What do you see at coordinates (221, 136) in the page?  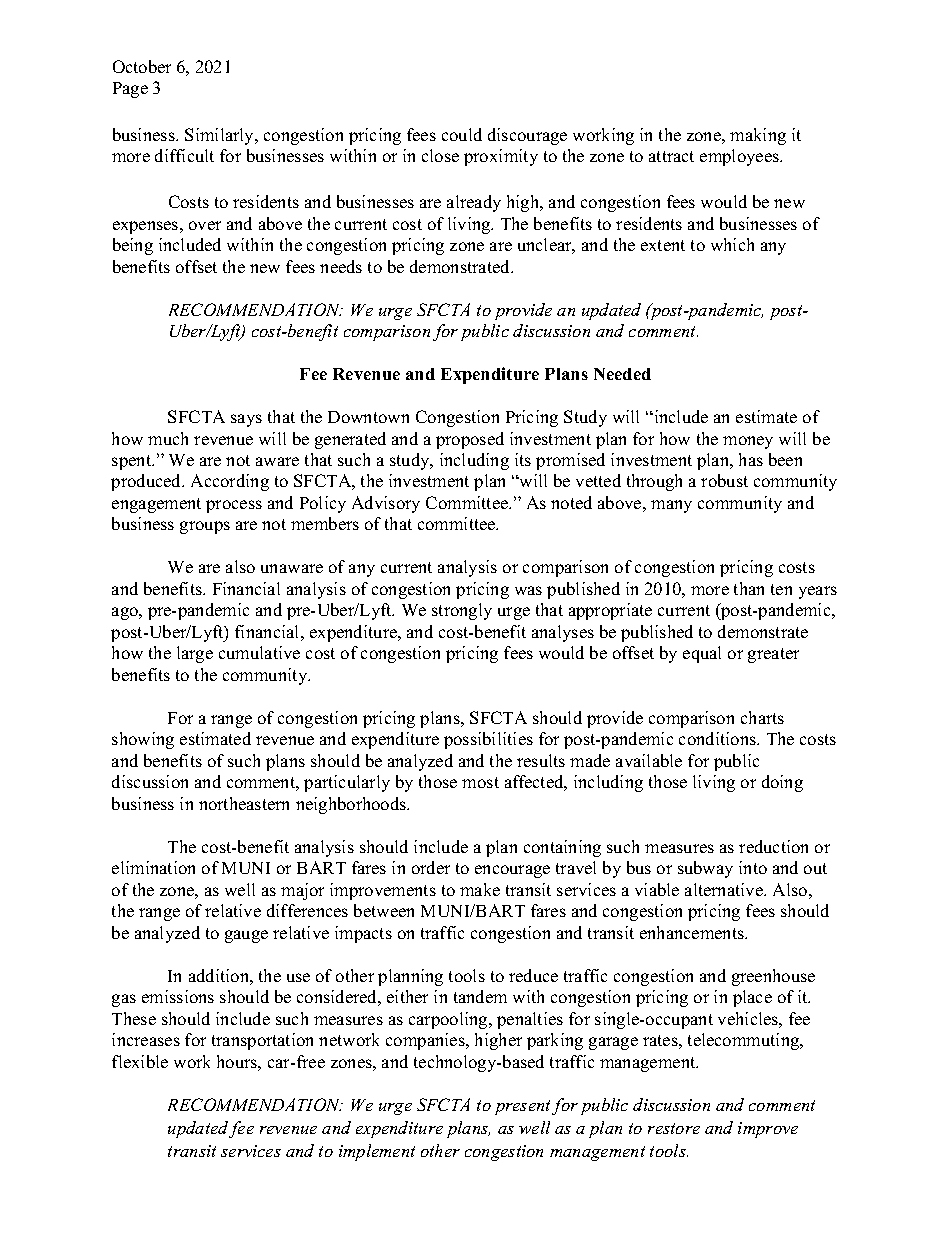 I see `Similarly` at bounding box center [221, 136].
